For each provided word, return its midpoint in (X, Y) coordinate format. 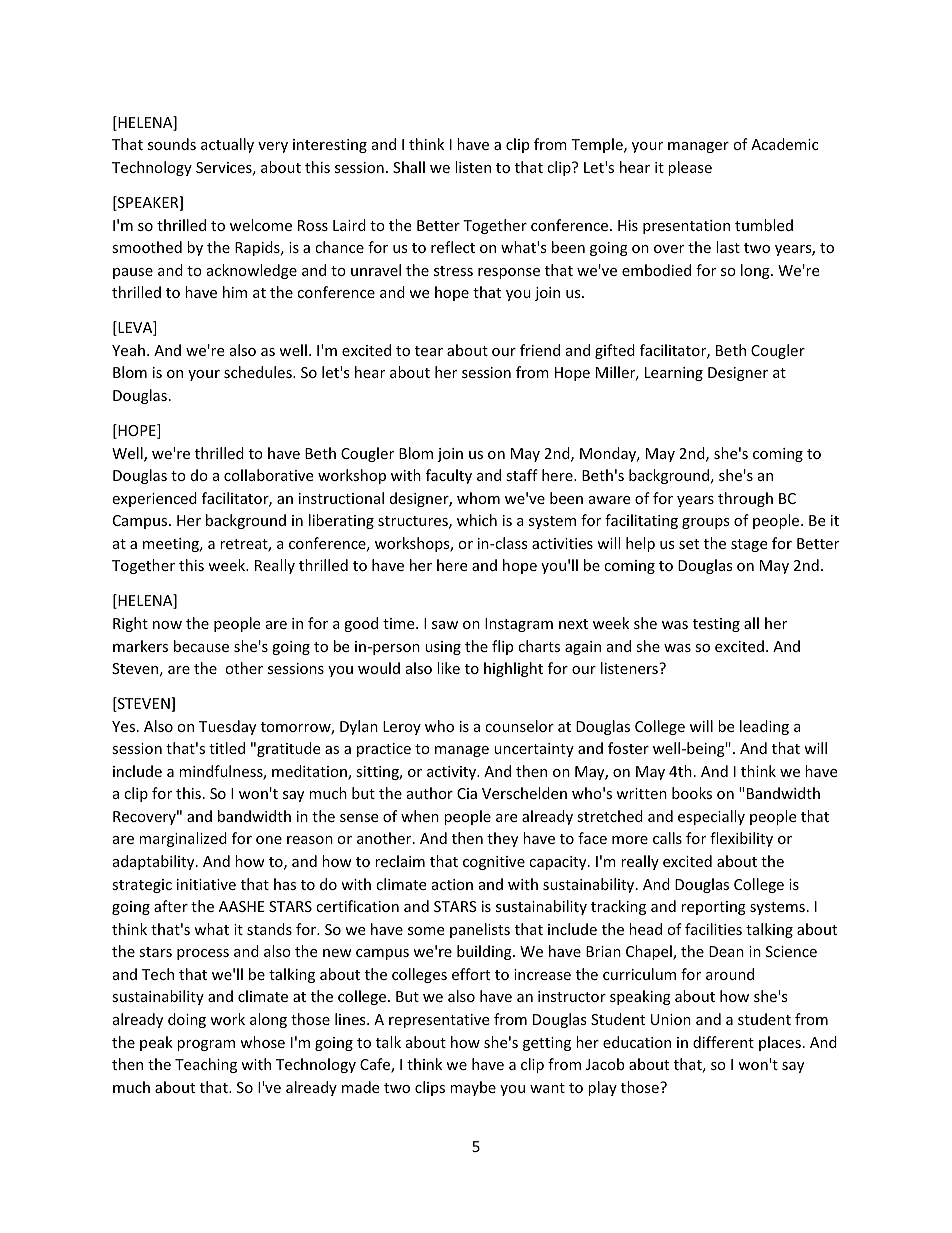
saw (445, 625)
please (690, 168)
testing (716, 625)
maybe (473, 1088)
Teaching (206, 1065)
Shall (409, 167)
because (201, 646)
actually (227, 145)
